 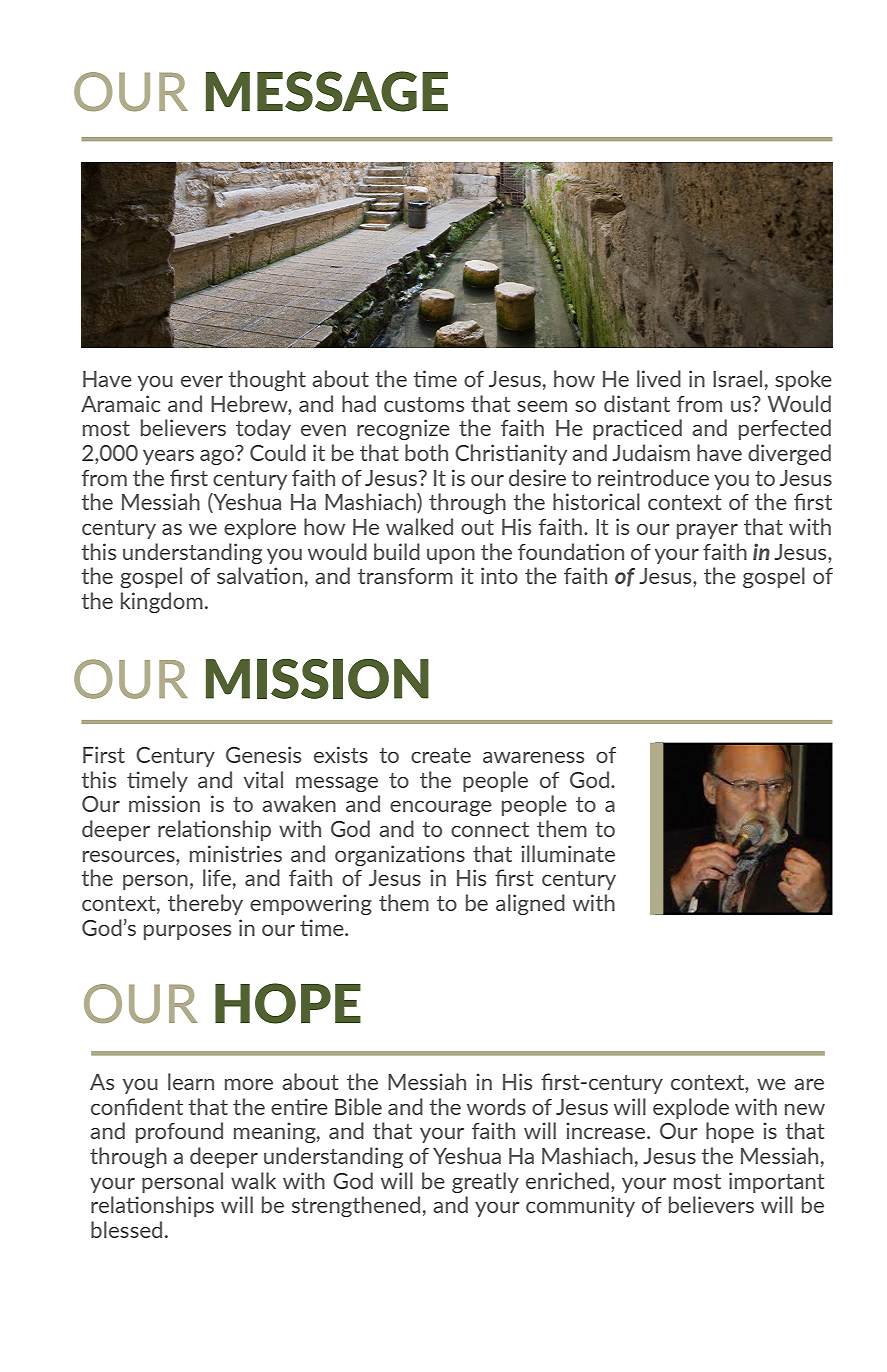 I want to click on blessed, so click(x=126, y=1229).
